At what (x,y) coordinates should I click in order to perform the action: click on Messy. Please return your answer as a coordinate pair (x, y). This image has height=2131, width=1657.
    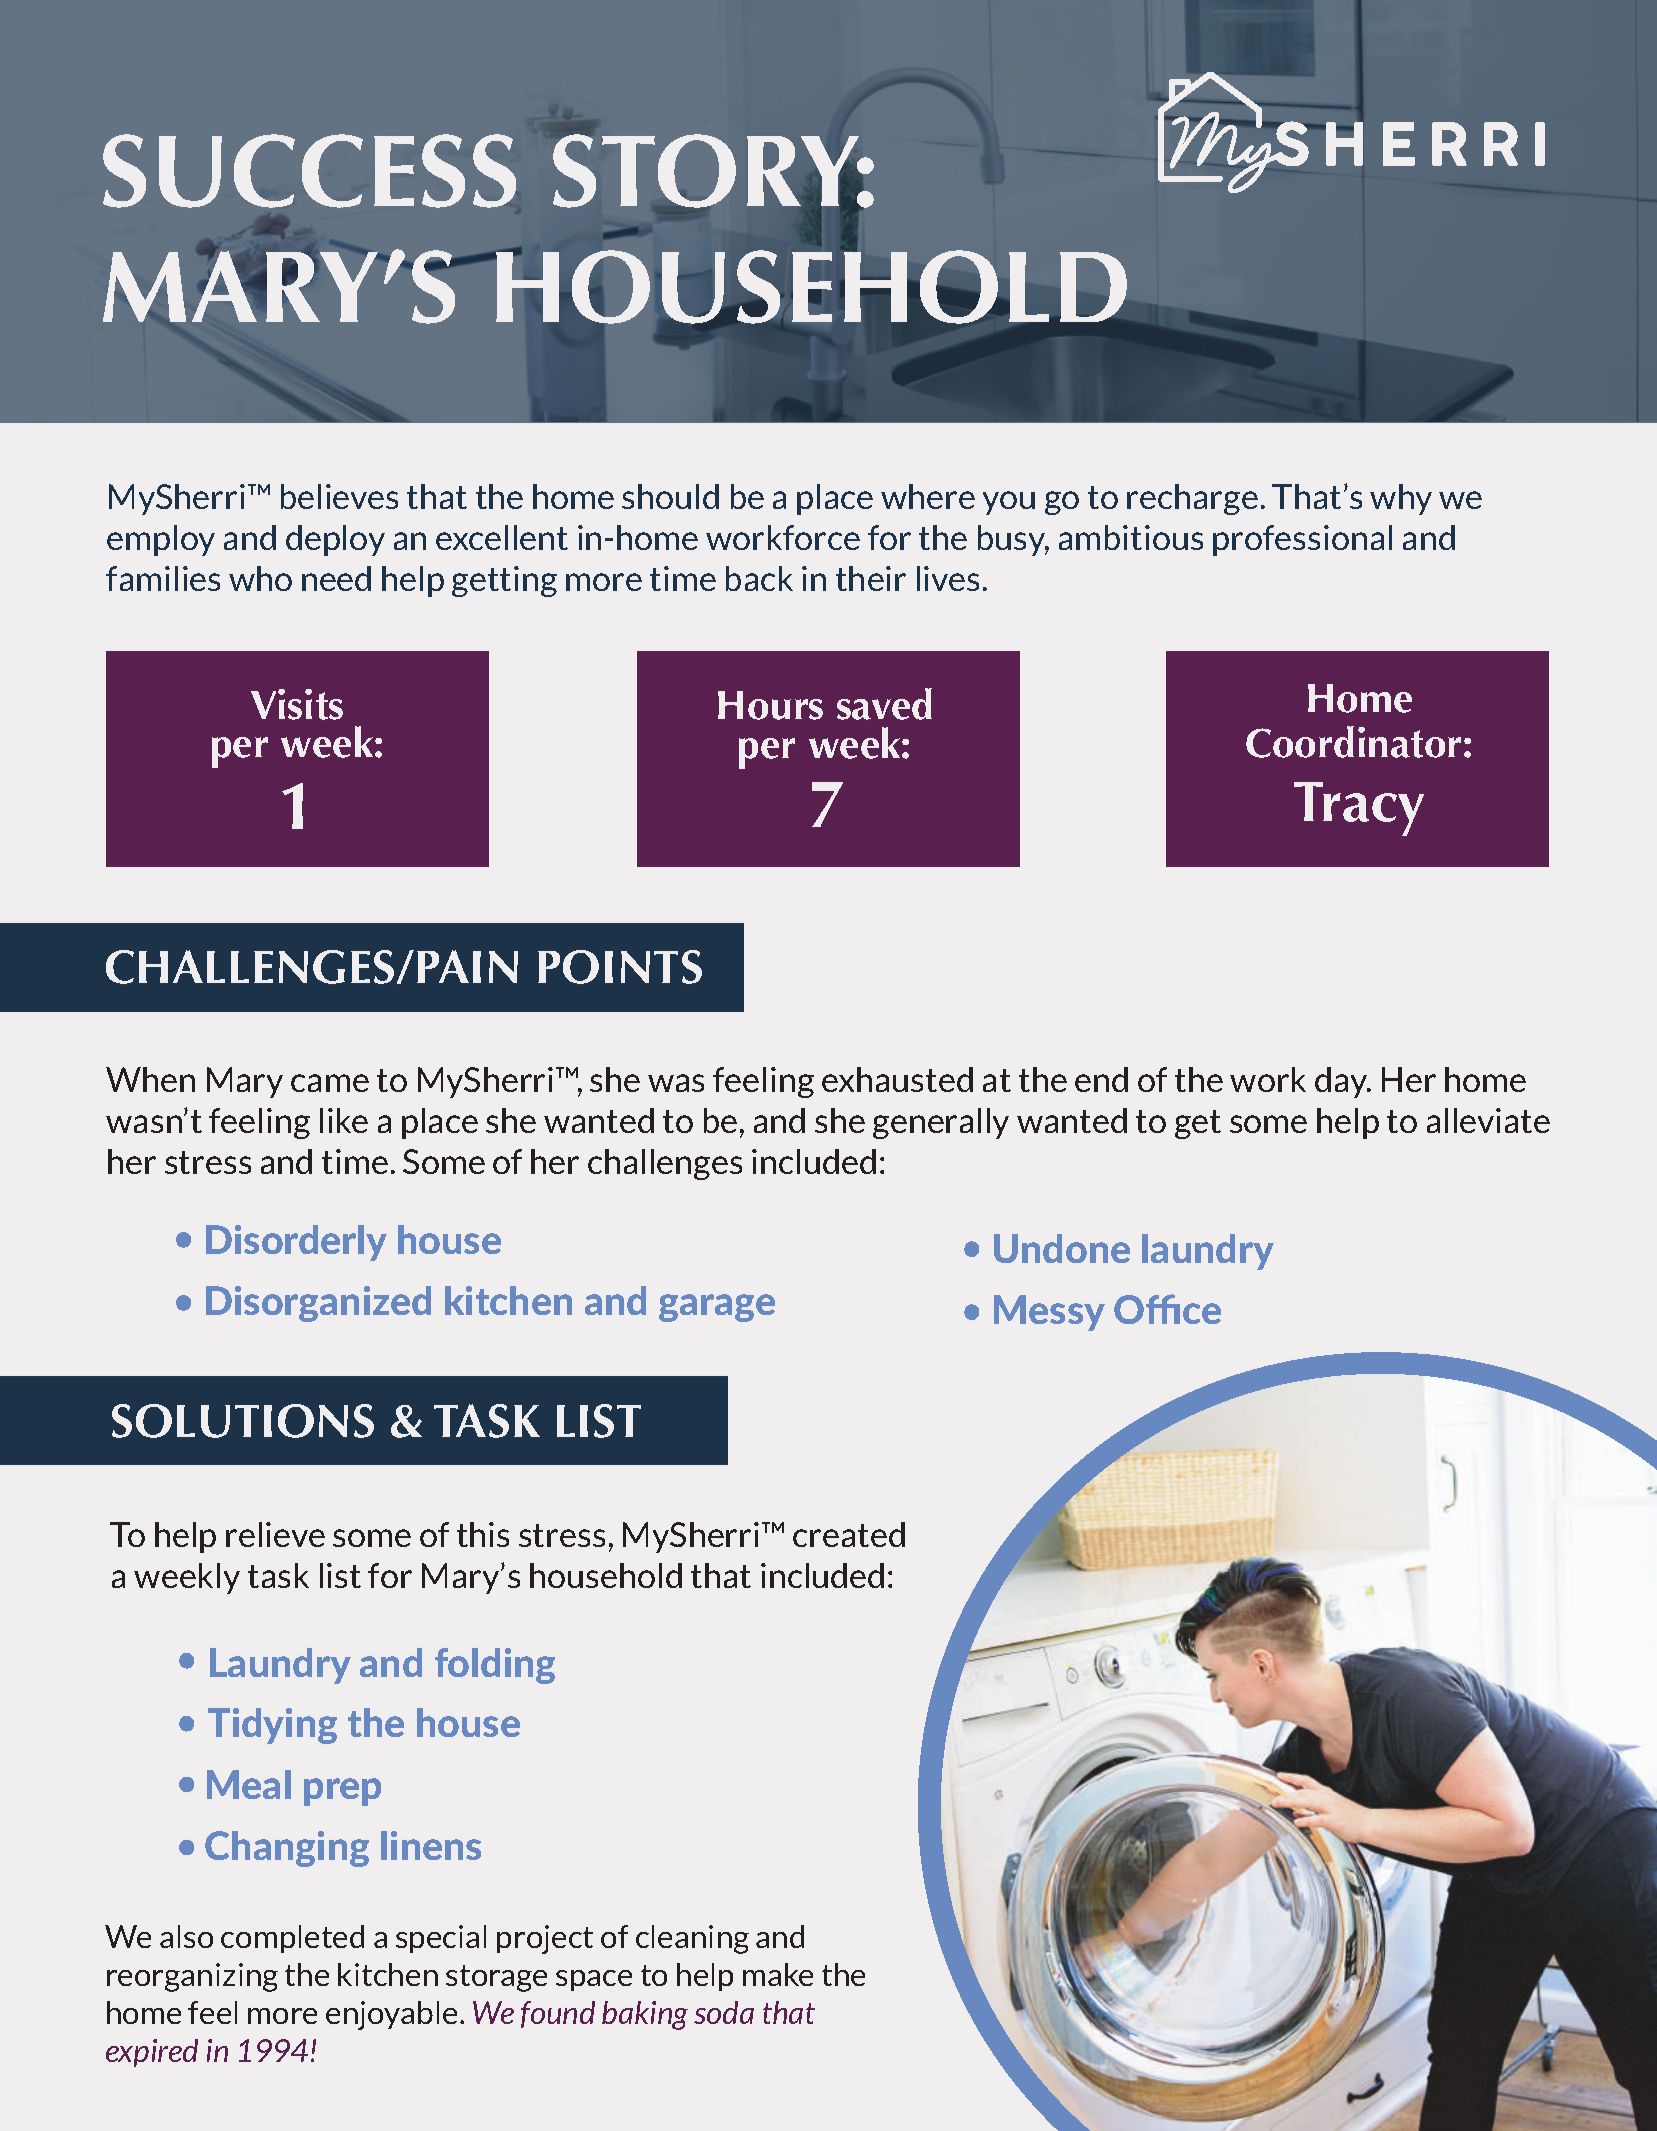
    Looking at the image, I should click on (1049, 1313).
